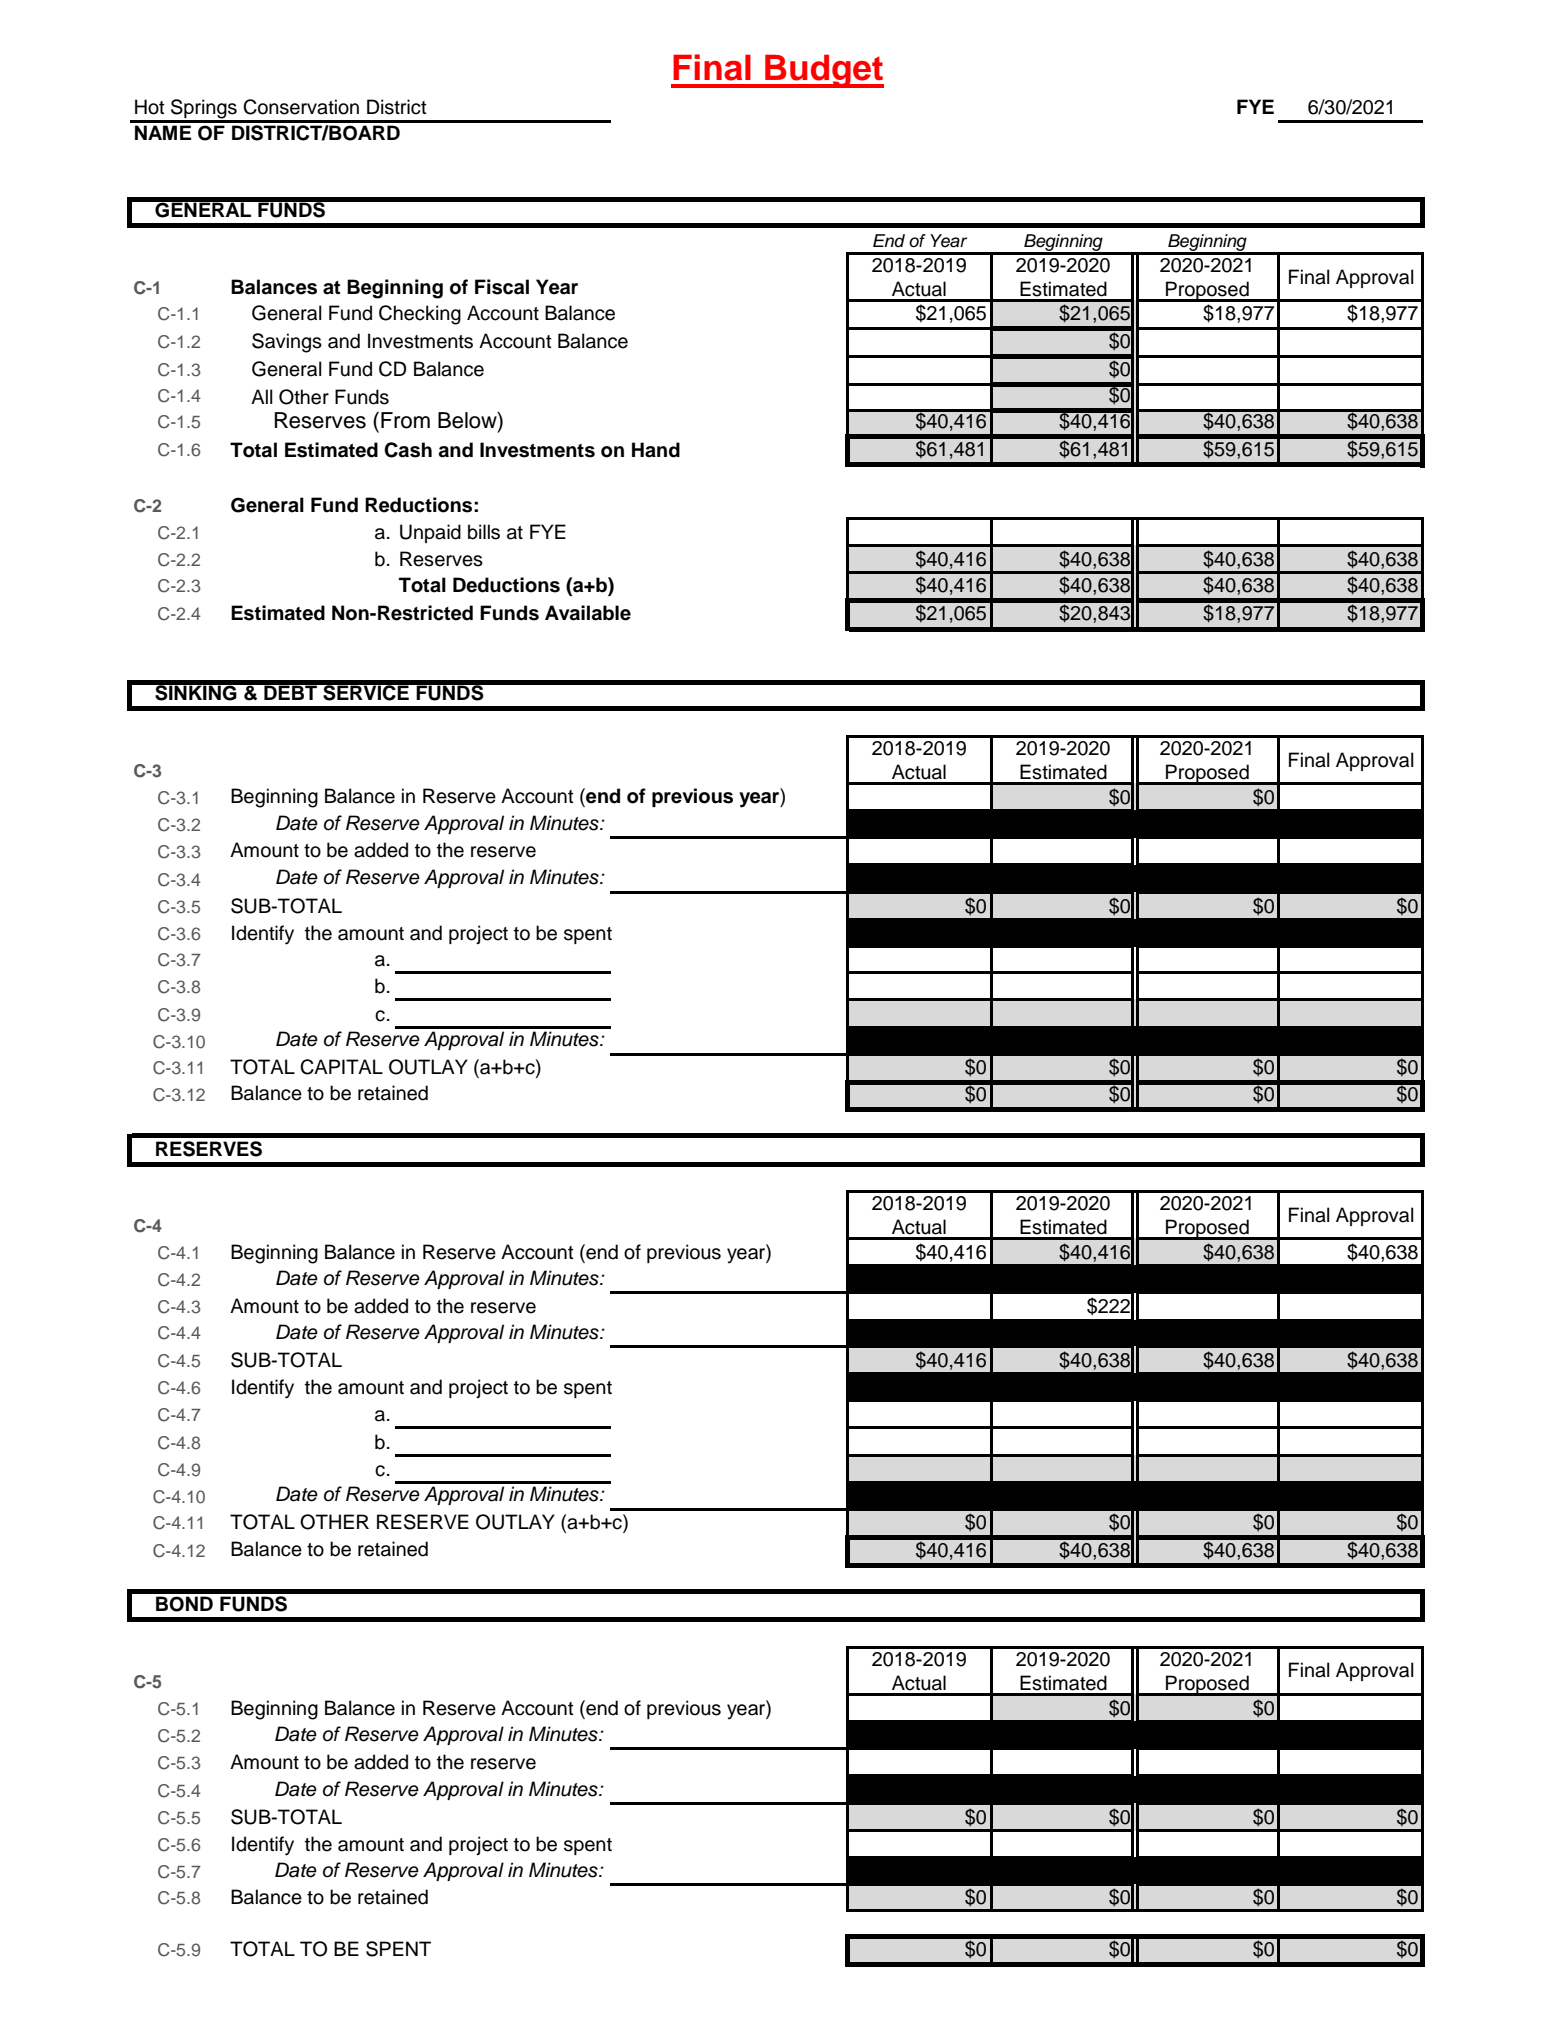  What do you see at coordinates (656, 450) in the screenshot?
I see `Hand` at bounding box center [656, 450].
